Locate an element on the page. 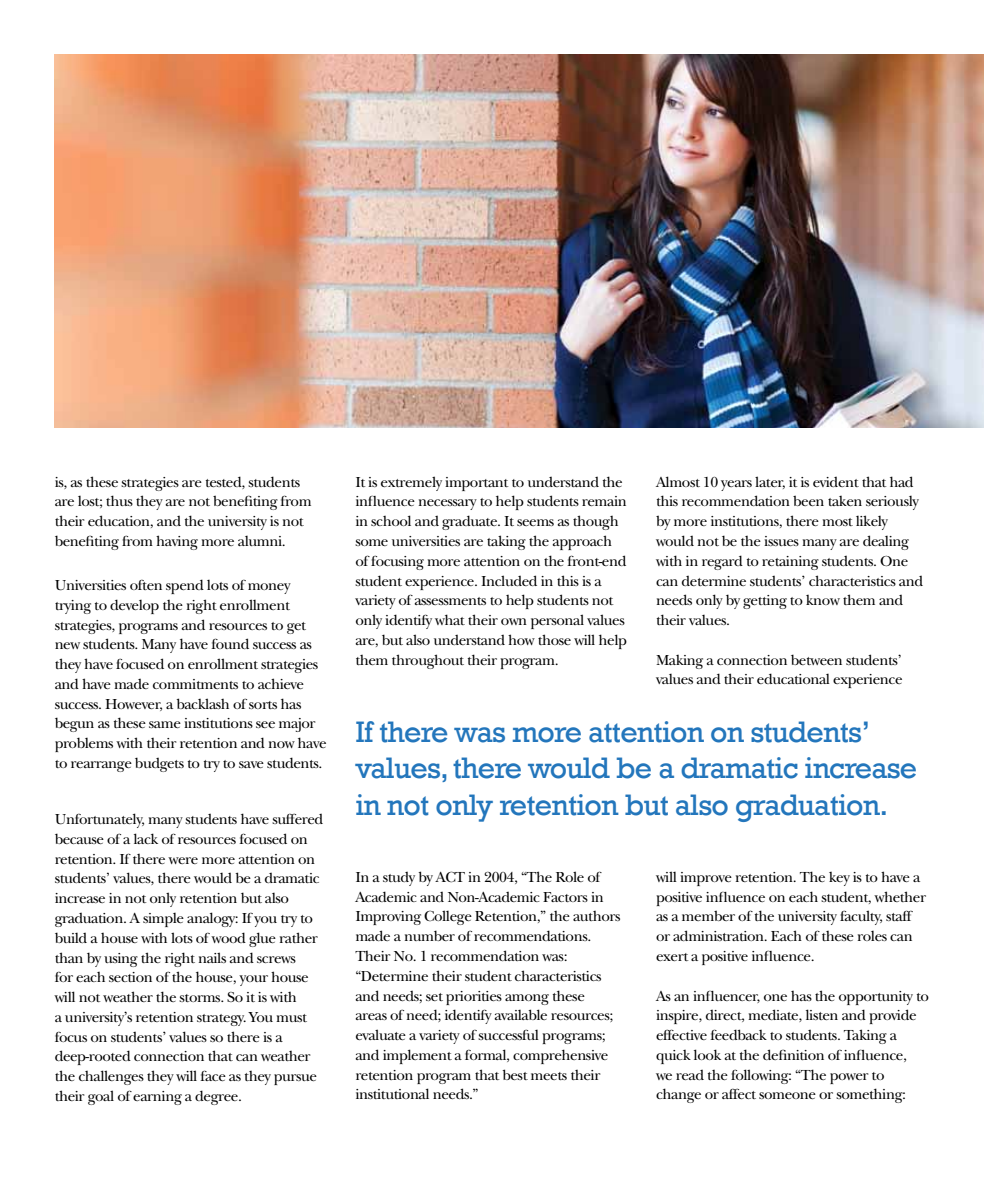 The height and width of the image is (1204, 984). Factors is located at coordinates (565, 897).
